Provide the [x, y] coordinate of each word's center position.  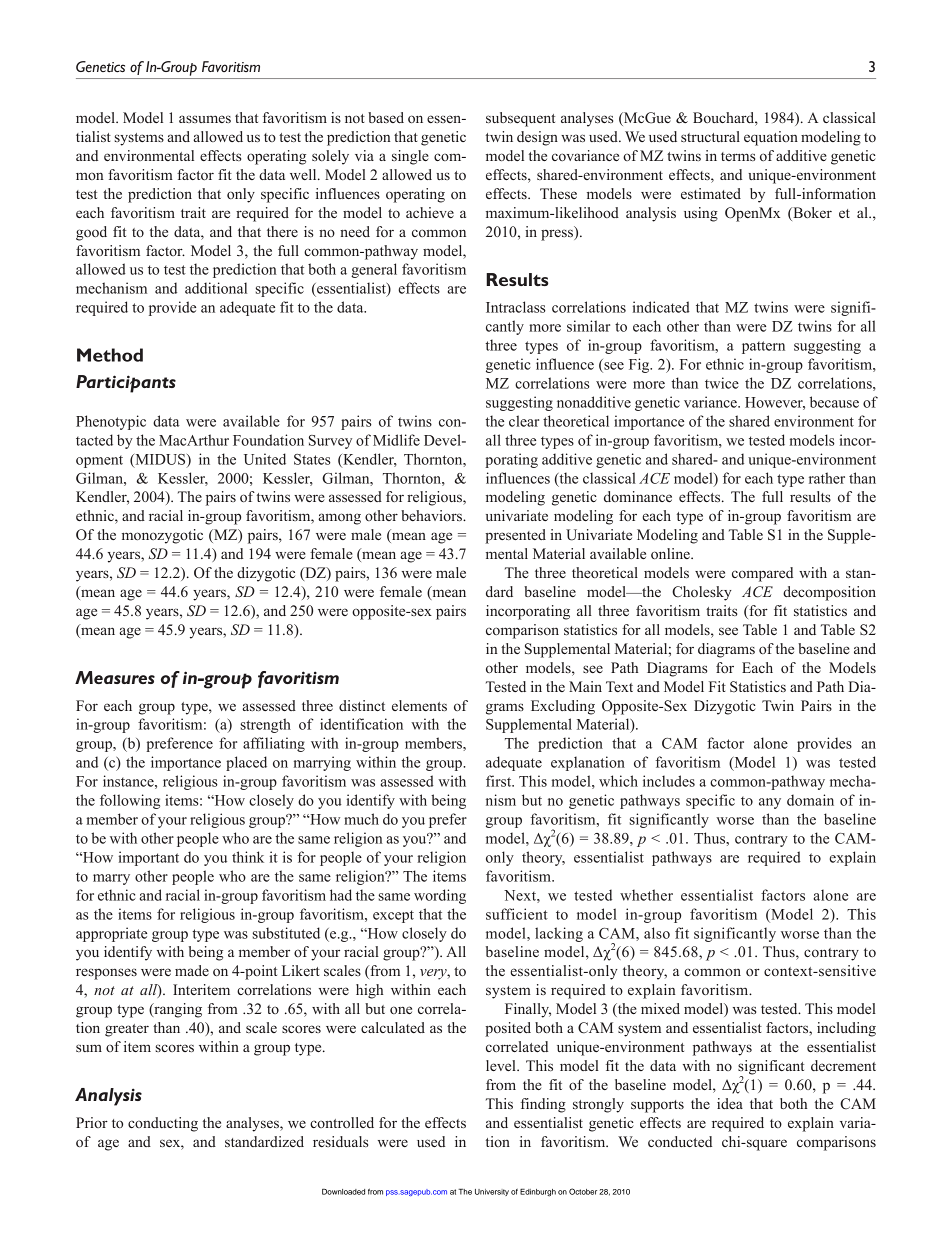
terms [738, 156]
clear [524, 421]
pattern [763, 347]
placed [246, 763]
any [770, 803]
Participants [126, 384]
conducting [163, 1124]
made [192, 970]
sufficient [517, 914]
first [500, 781]
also [657, 933]
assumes [205, 119]
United [265, 459]
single [410, 157]
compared [762, 574]
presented [515, 536]
